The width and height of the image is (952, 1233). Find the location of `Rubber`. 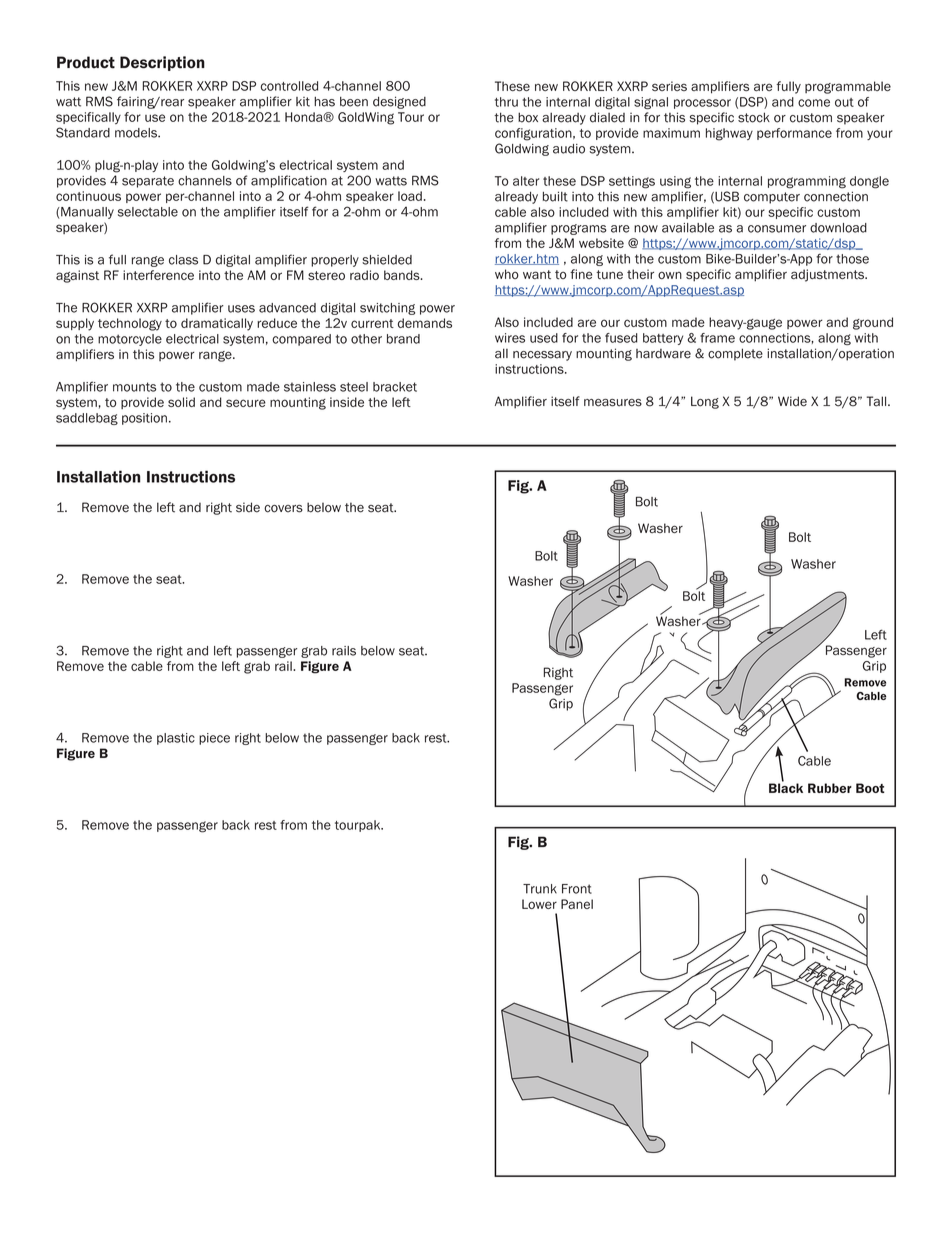

Rubber is located at coordinates (830, 788).
